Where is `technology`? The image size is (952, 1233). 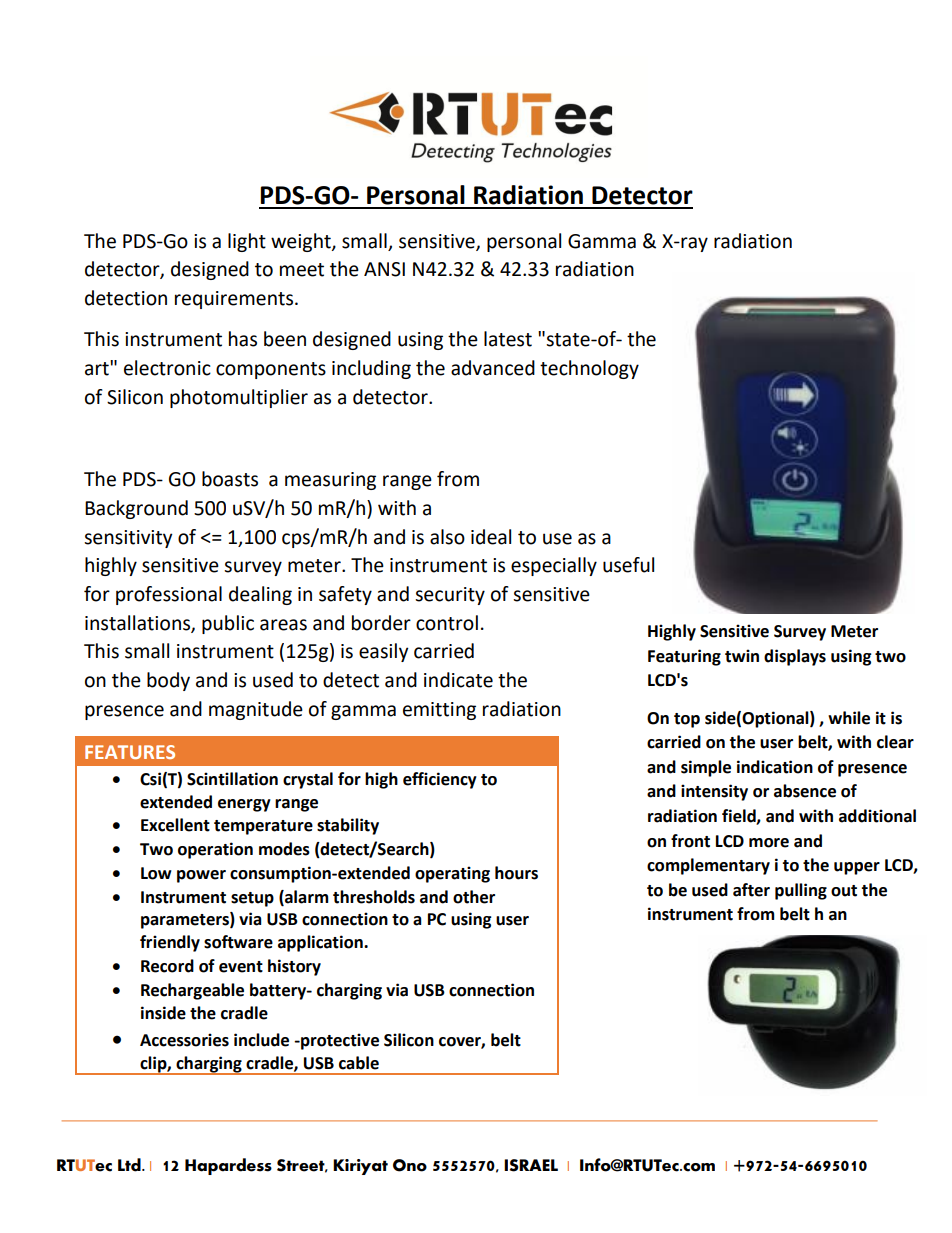
technology is located at coordinates (589, 369).
